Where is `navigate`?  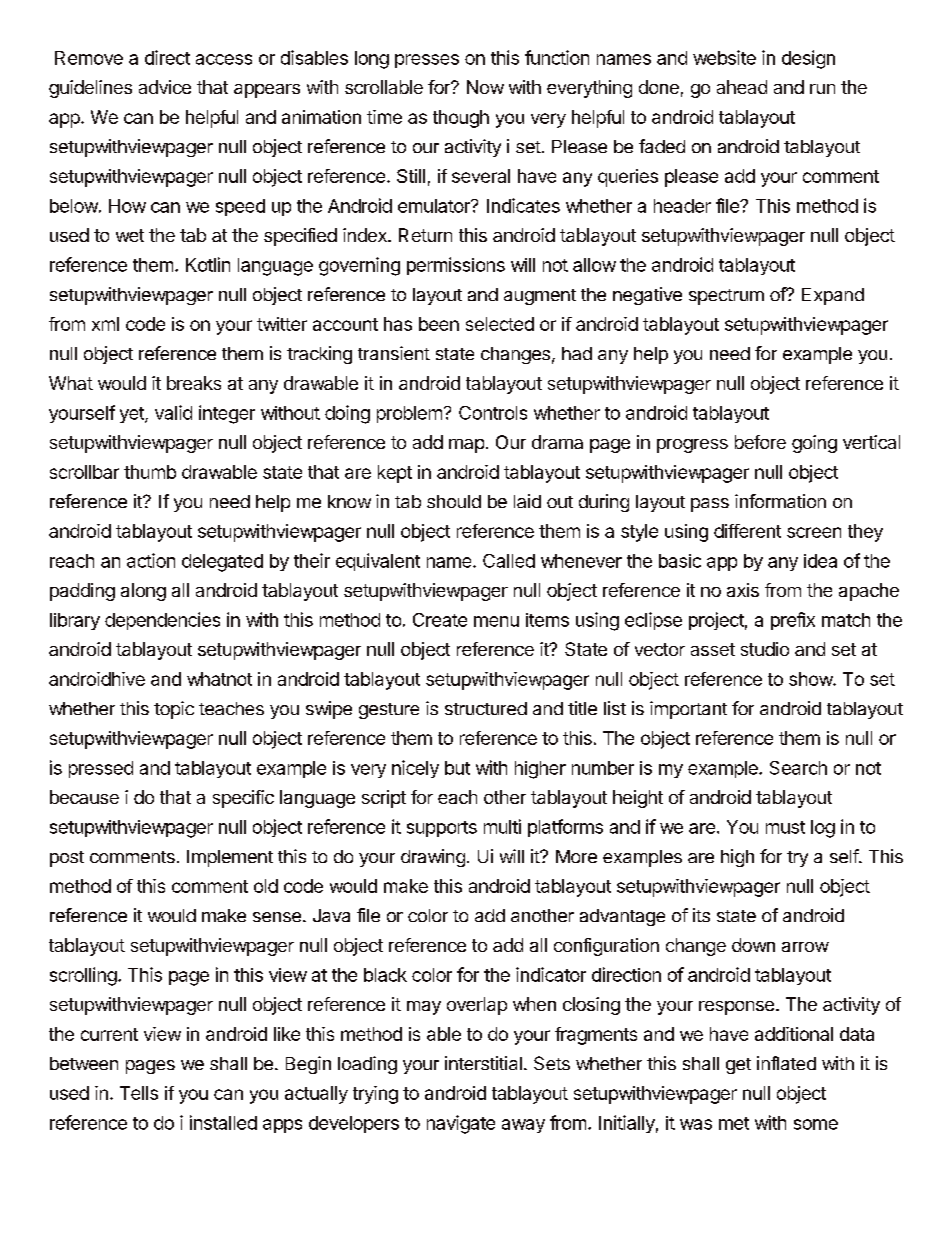
navigate is located at coordinates (461, 1124).
